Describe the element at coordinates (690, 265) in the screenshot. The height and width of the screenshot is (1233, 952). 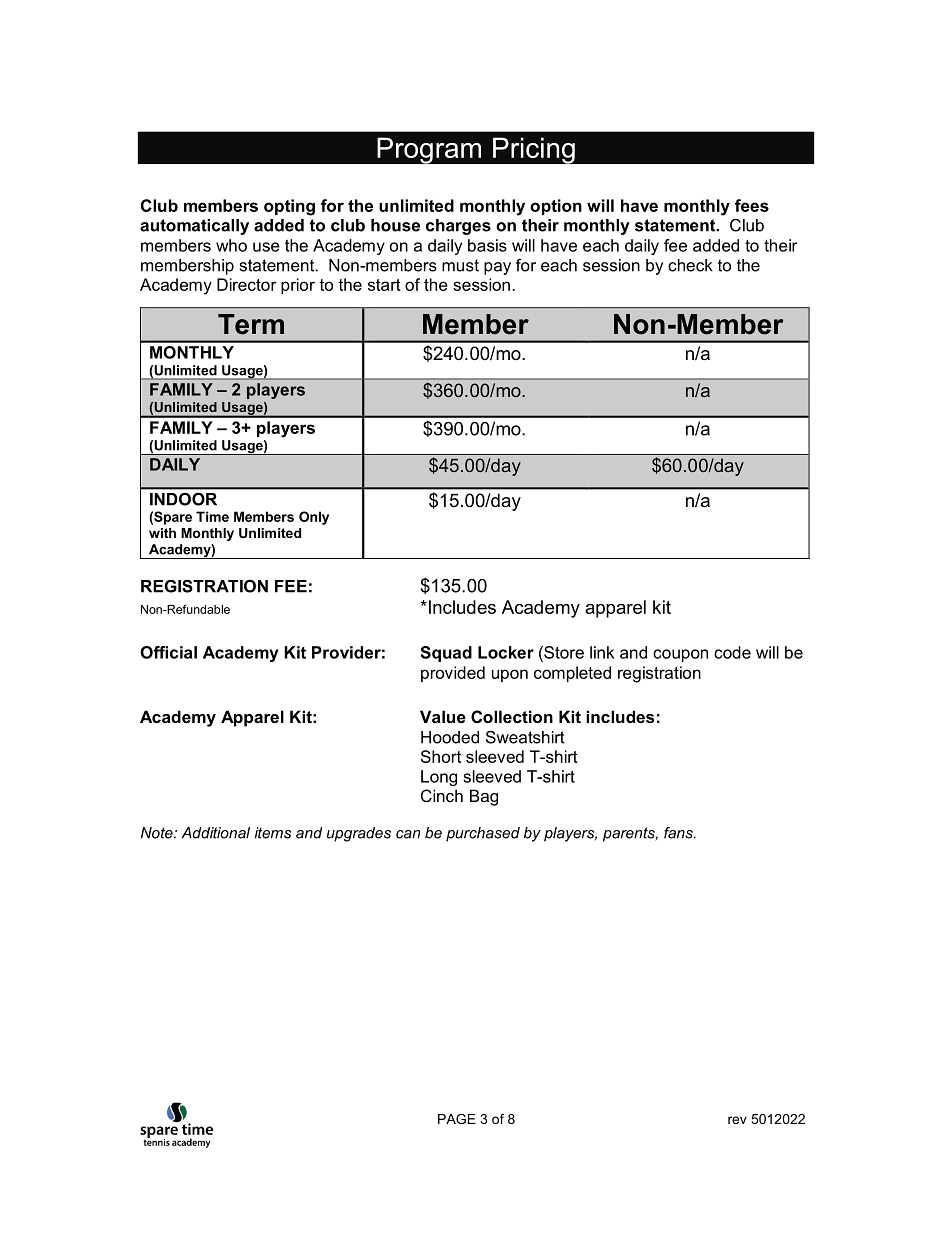
I see `check` at that location.
